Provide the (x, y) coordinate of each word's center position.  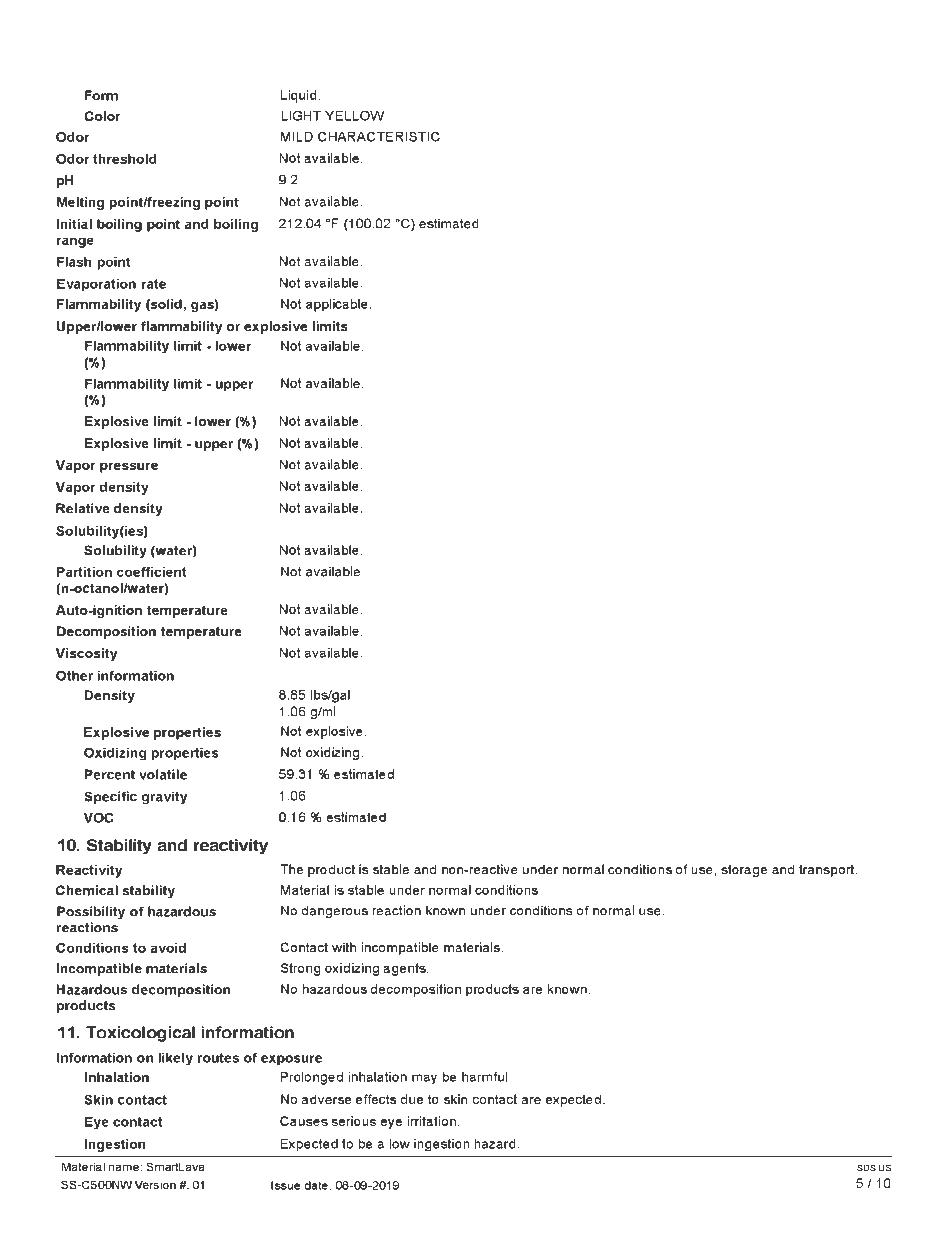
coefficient (151, 572)
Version (155, 1184)
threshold (124, 159)
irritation (432, 1121)
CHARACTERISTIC (379, 136)
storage (744, 871)
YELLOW (354, 115)
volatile (163, 774)
